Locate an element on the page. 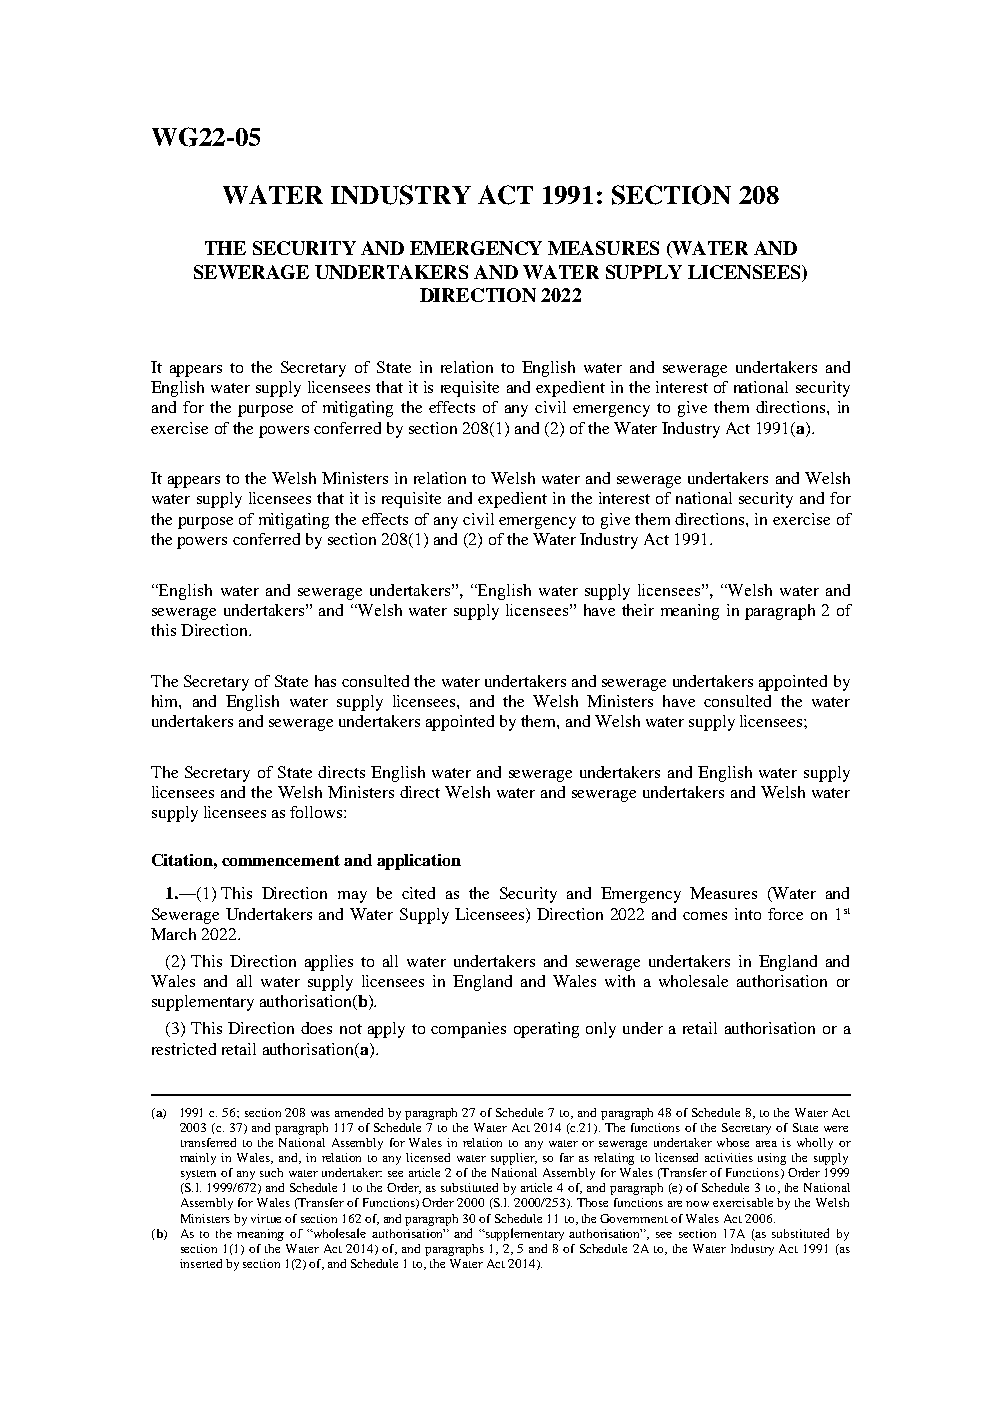  whose is located at coordinates (733, 1142).
